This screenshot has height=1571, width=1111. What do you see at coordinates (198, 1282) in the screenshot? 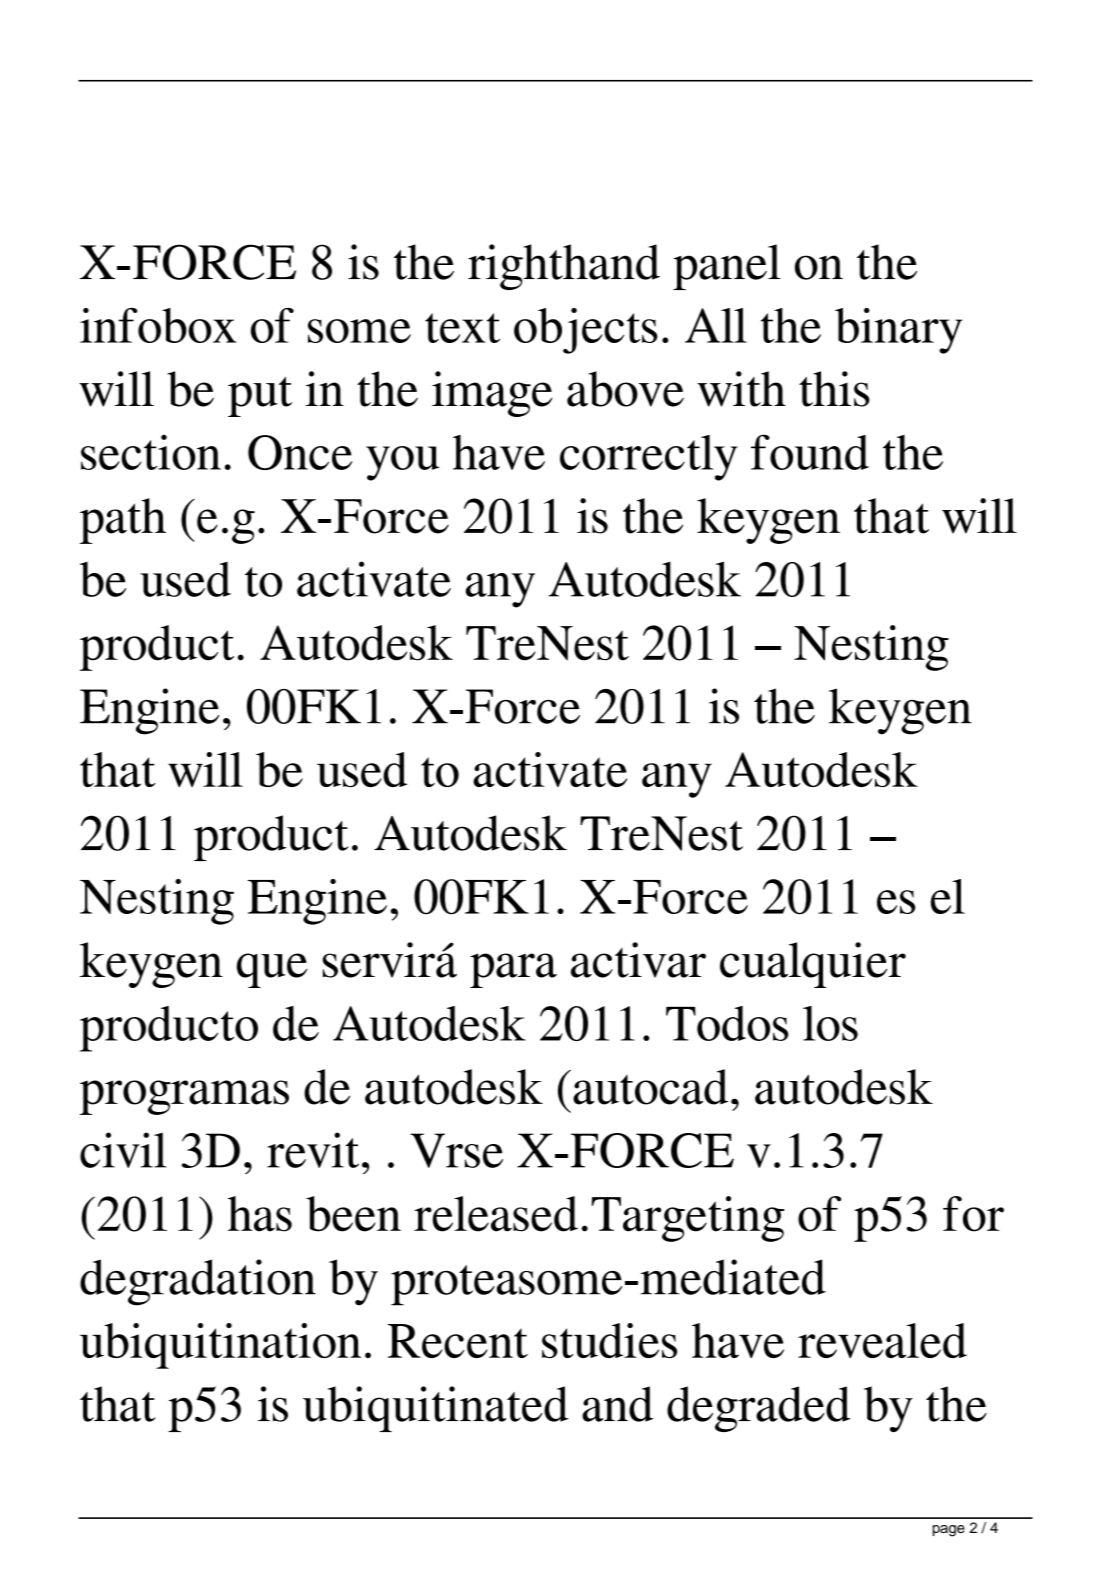
I see `degradation` at bounding box center [198, 1282].
